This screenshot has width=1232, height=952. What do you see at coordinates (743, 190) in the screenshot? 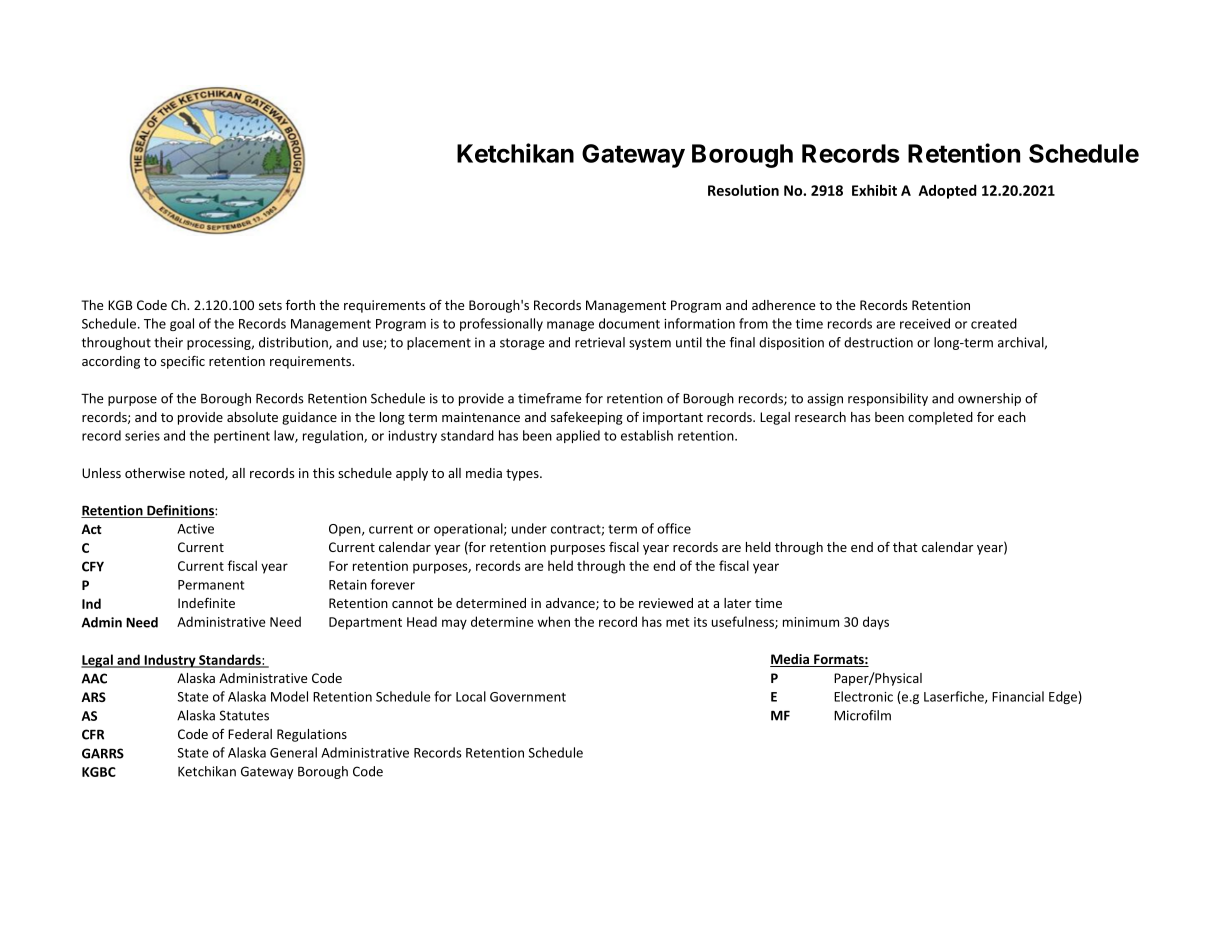
I see `Resolution` at bounding box center [743, 190].
